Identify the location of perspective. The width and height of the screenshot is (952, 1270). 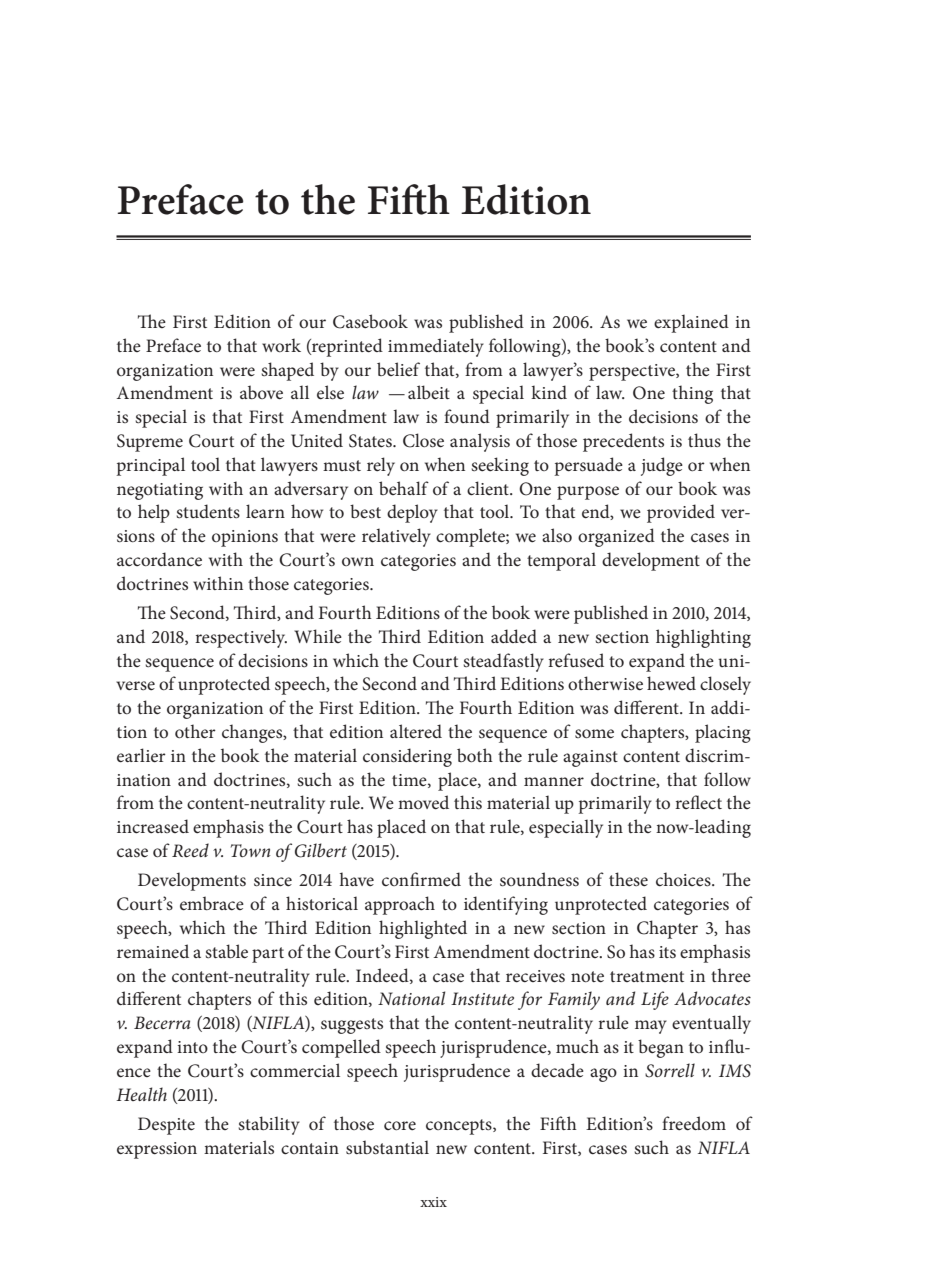
(633, 372).
